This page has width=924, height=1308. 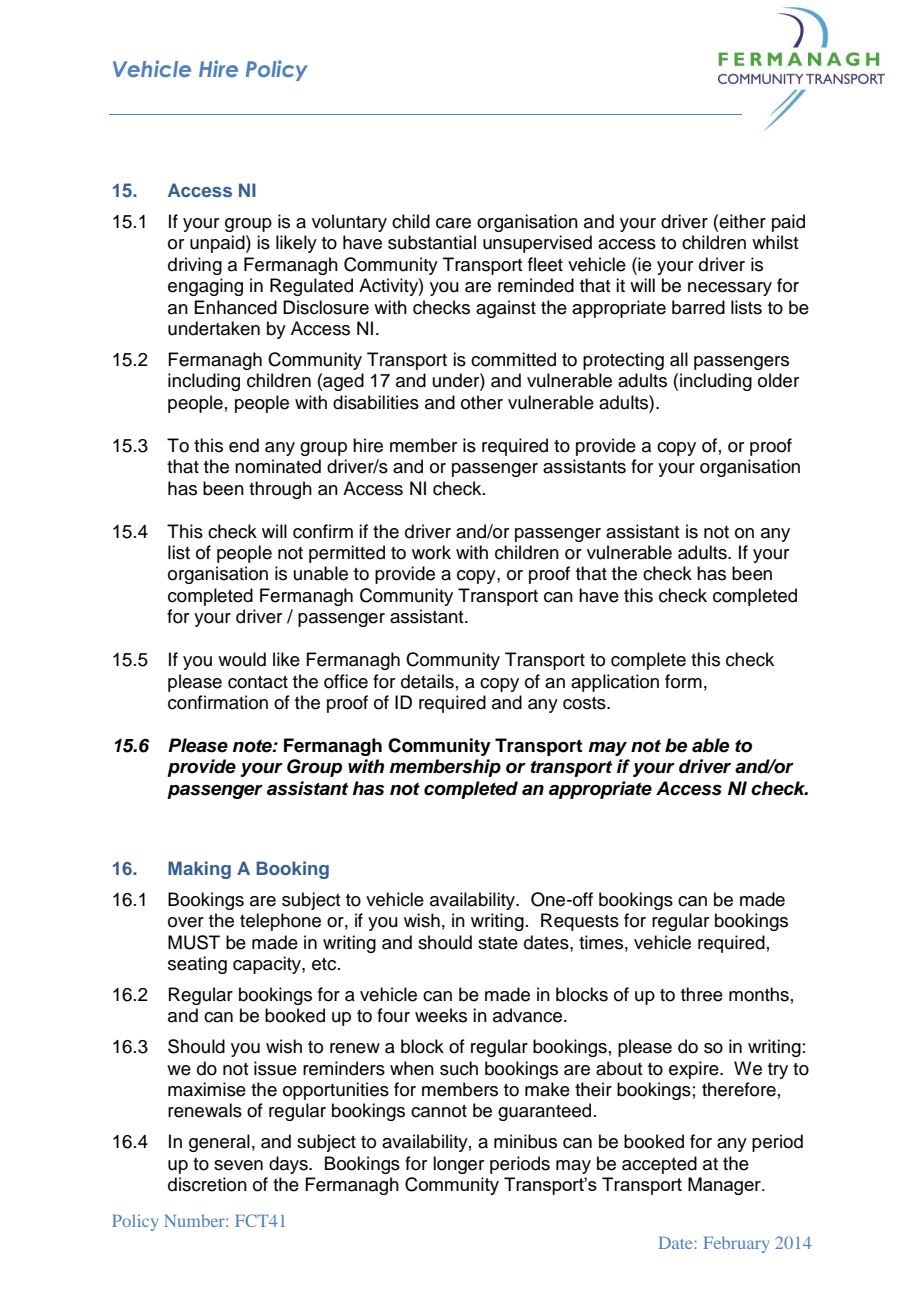 I want to click on issue, so click(x=275, y=1068).
